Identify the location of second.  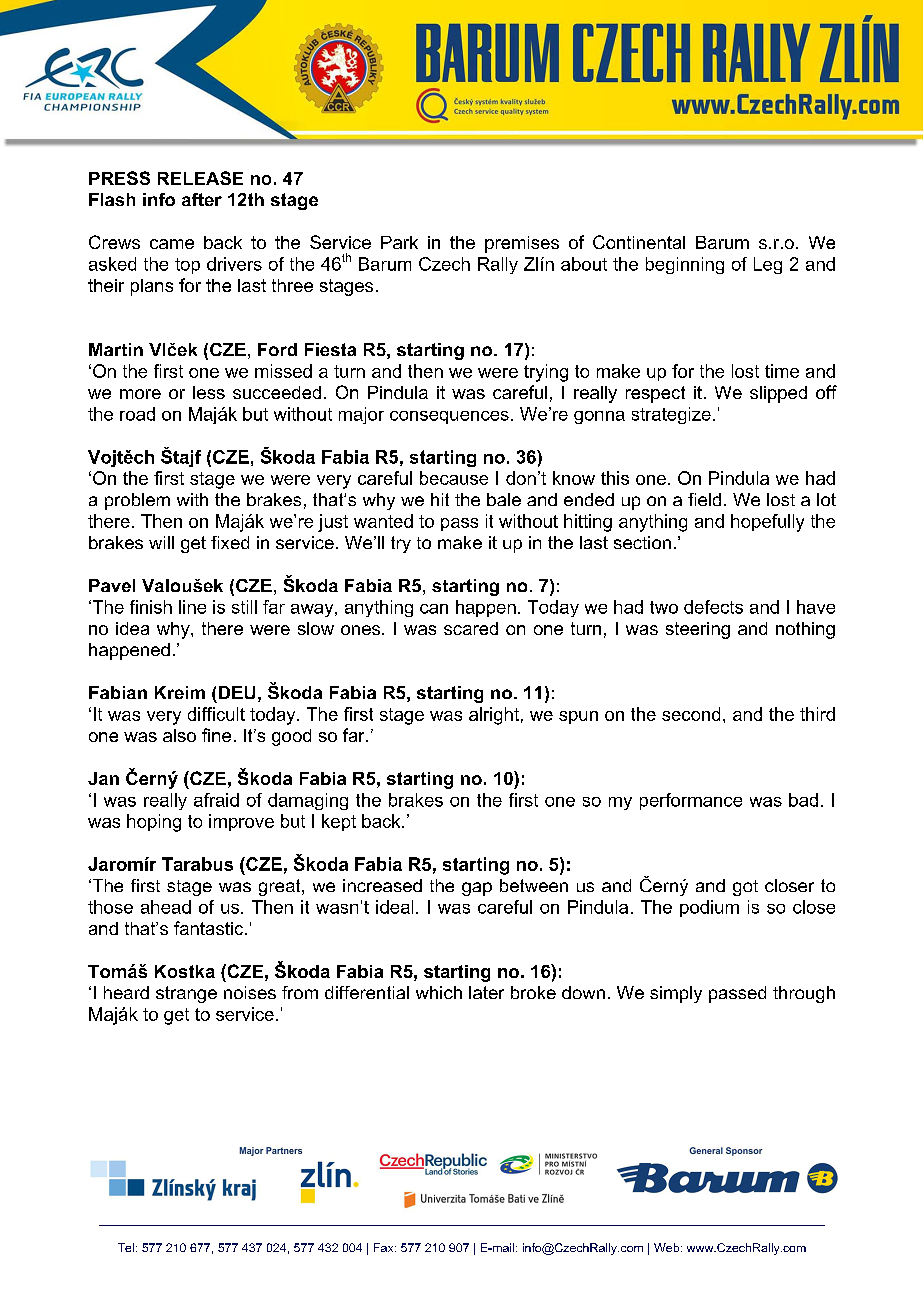
(691, 714).
